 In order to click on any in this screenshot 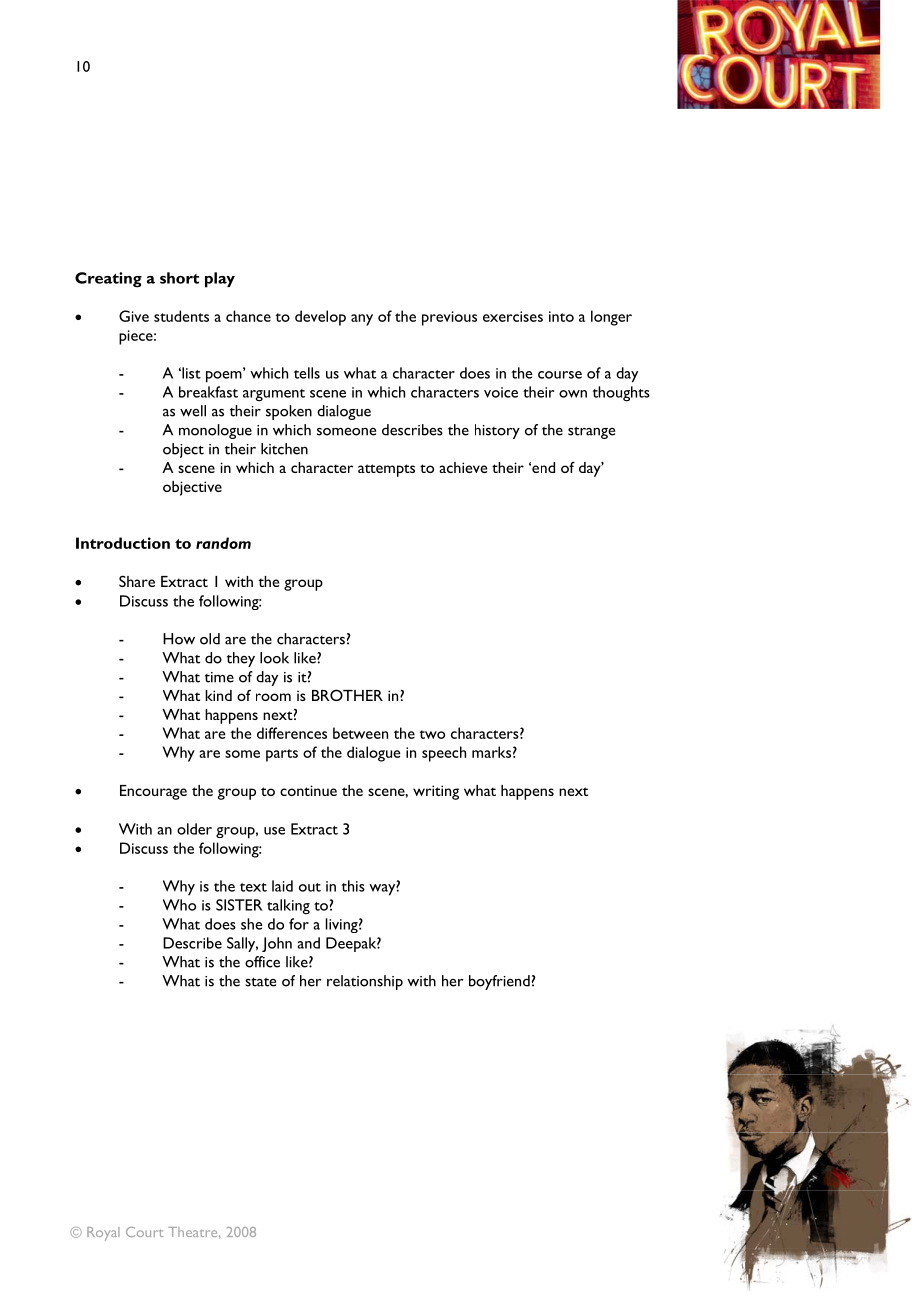, I will do `click(362, 320)`.
